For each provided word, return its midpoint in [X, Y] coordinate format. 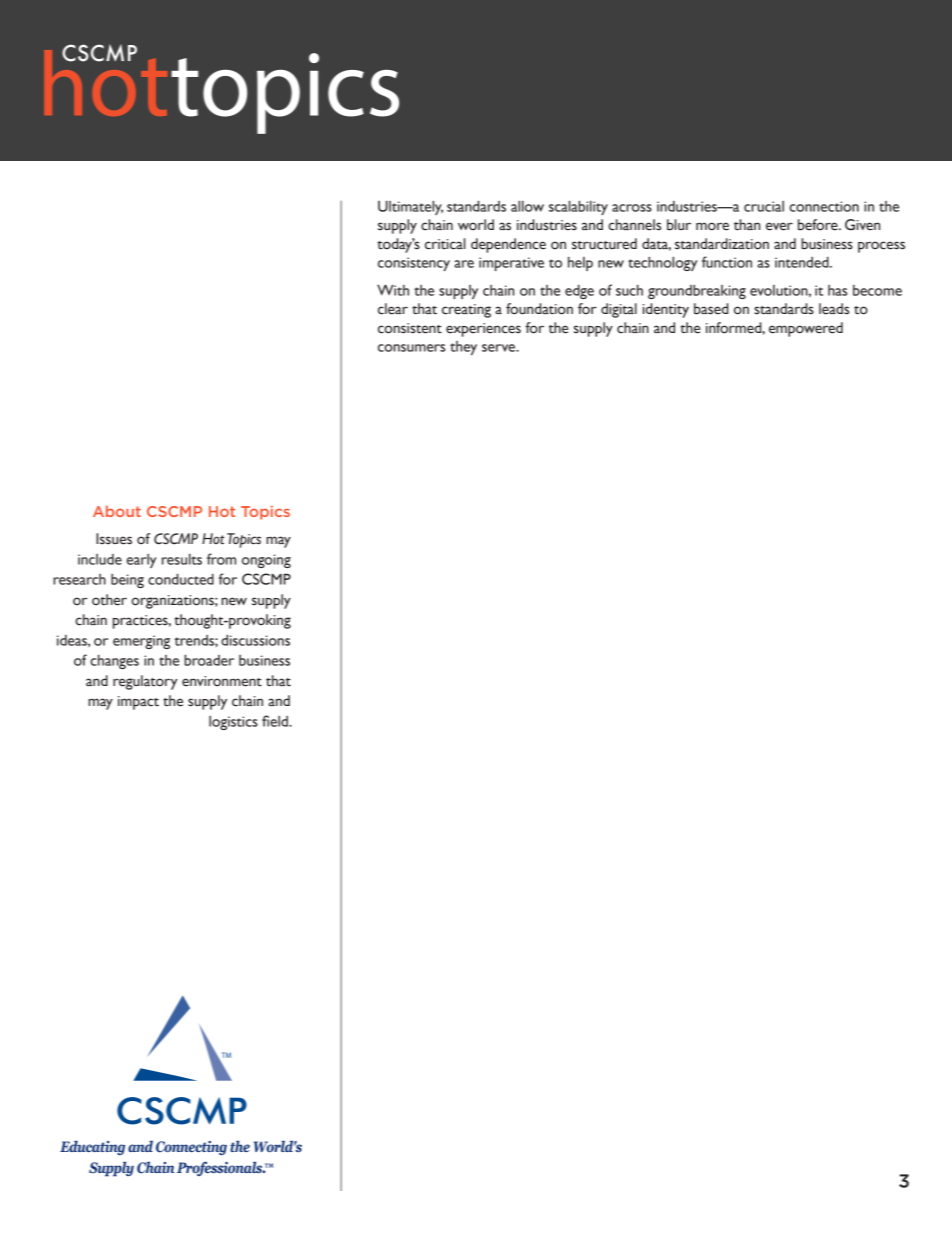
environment [222, 681]
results [182, 559]
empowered [806, 329]
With [393, 290]
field [276, 721]
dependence [508, 245]
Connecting [191, 1148]
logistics [233, 723]
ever [779, 226]
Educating [92, 1148]
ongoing [266, 561]
